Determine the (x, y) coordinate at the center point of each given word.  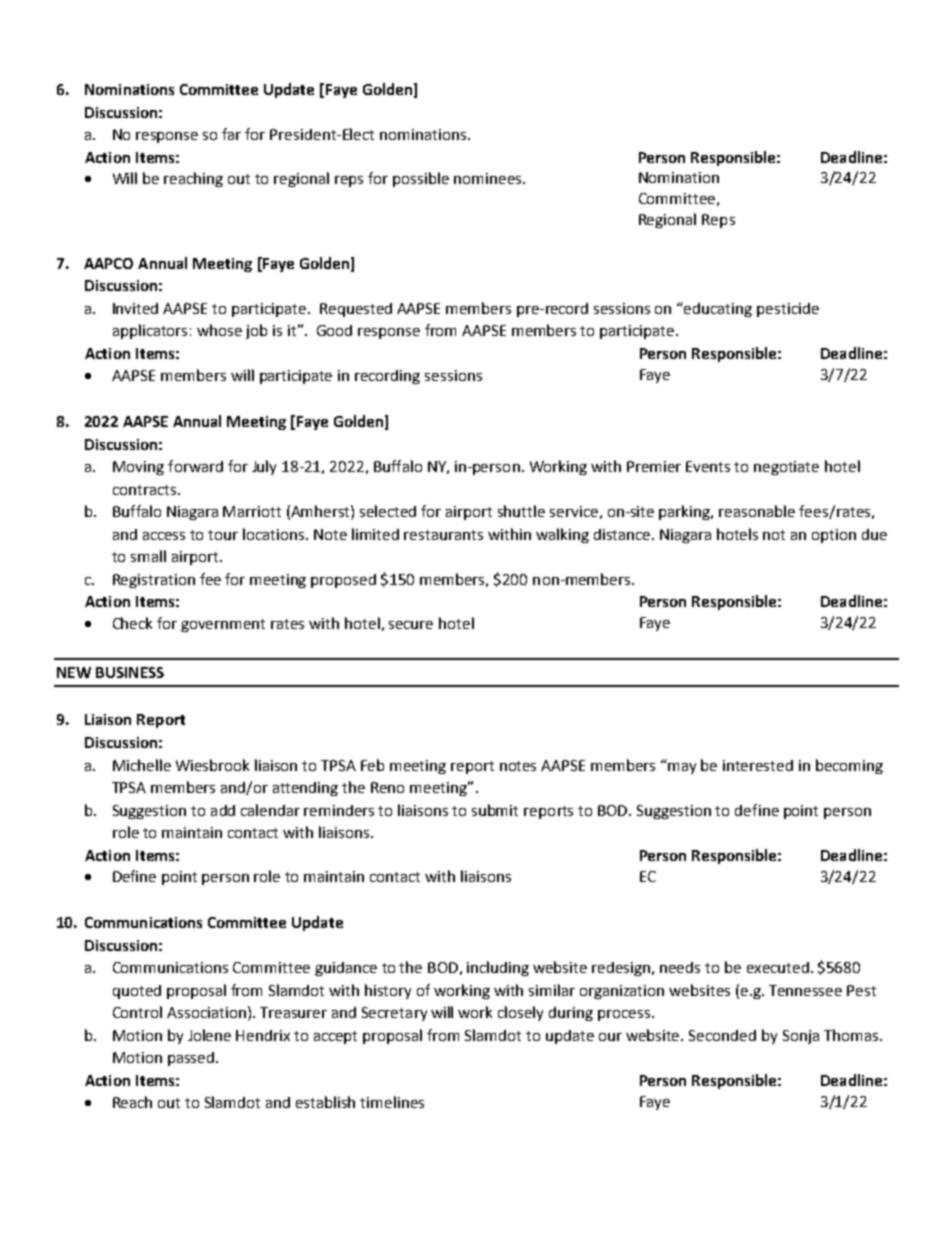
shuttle (521, 511)
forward (195, 466)
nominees (489, 178)
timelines (392, 1102)
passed (192, 1059)
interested (758, 765)
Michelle (142, 765)
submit (495, 810)
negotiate (786, 468)
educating (718, 310)
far (231, 134)
